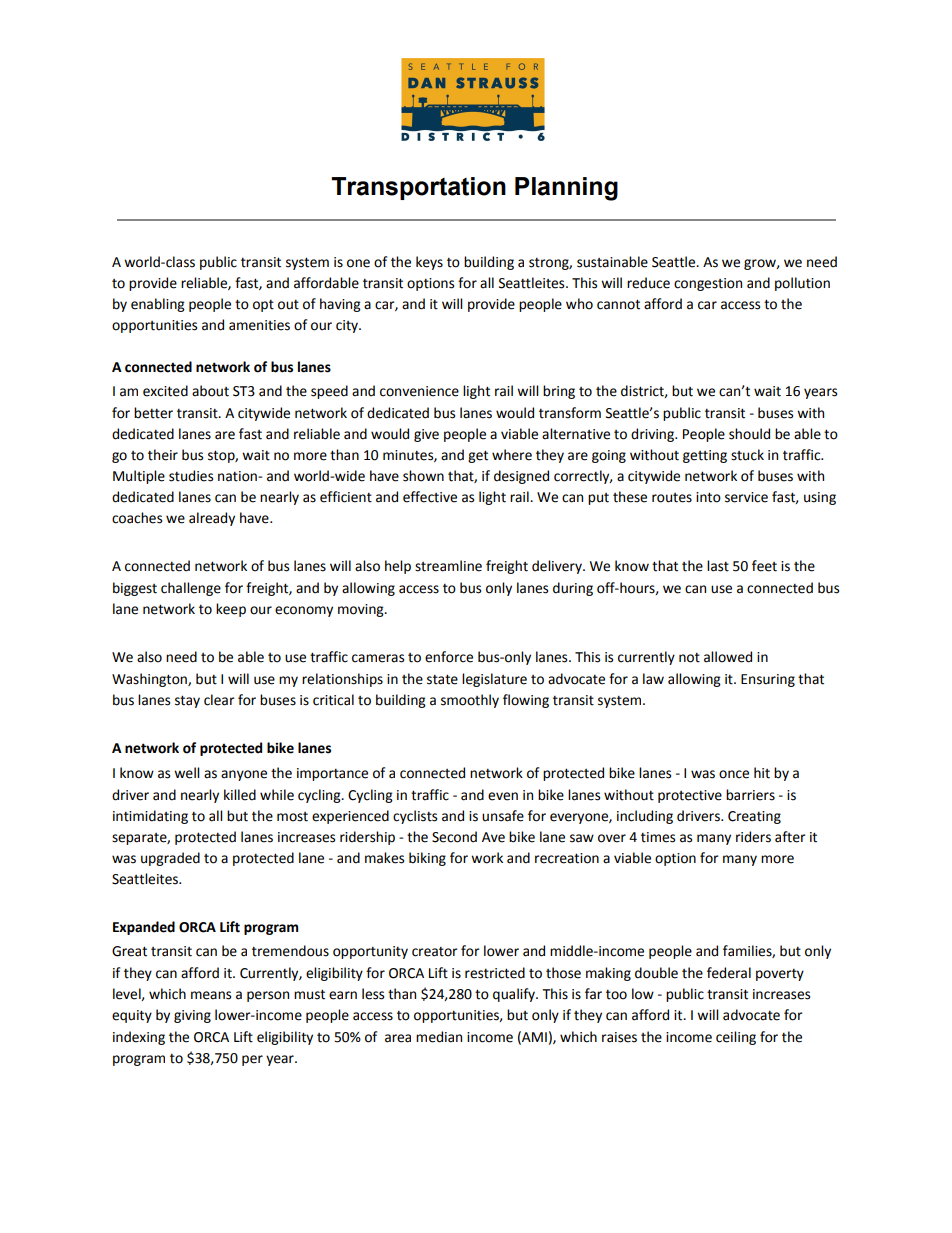 The height and width of the page is (1233, 952). I want to click on enabling, so click(158, 305).
